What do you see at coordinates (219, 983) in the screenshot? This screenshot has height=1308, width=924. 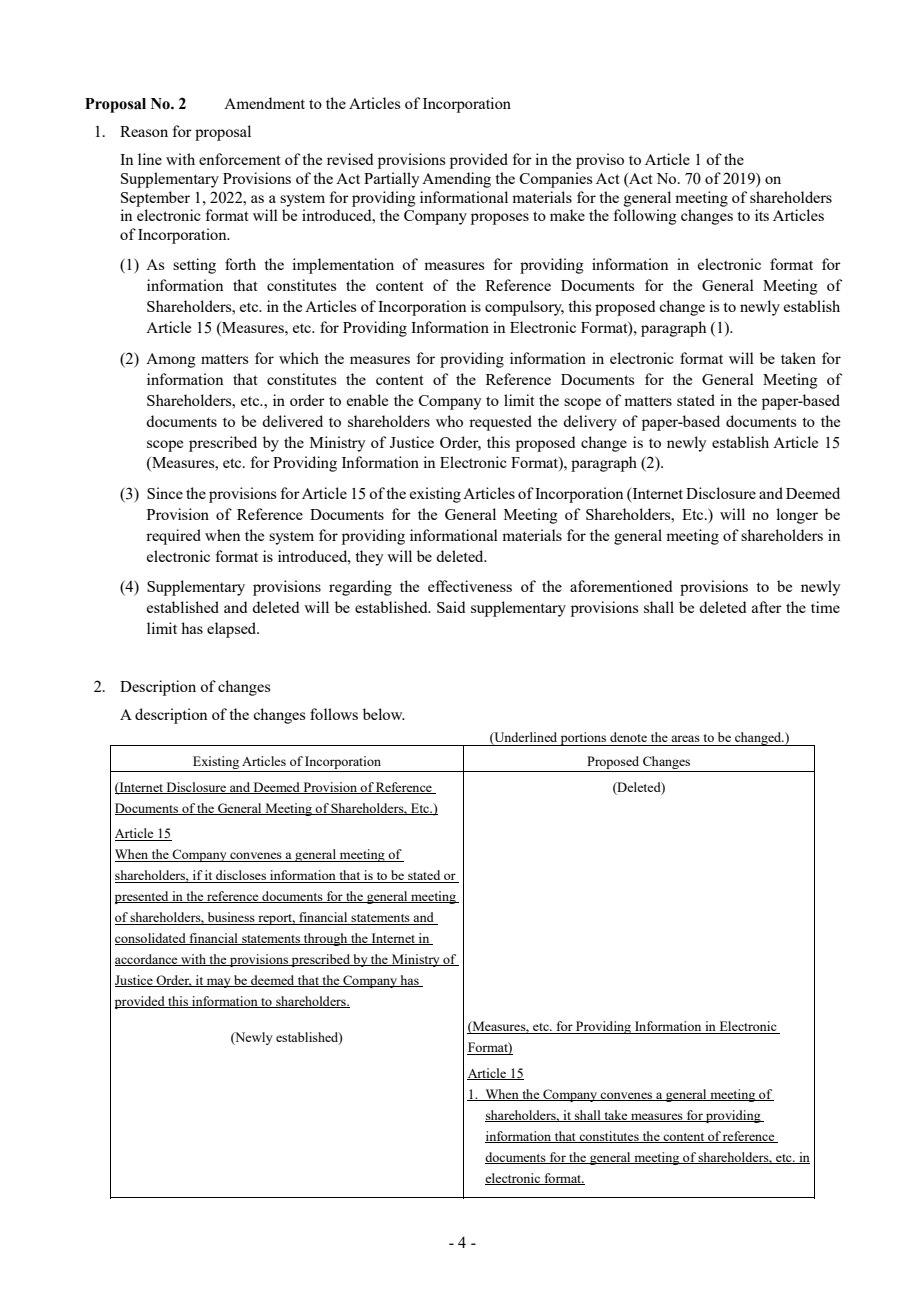 I see `may` at bounding box center [219, 983].
